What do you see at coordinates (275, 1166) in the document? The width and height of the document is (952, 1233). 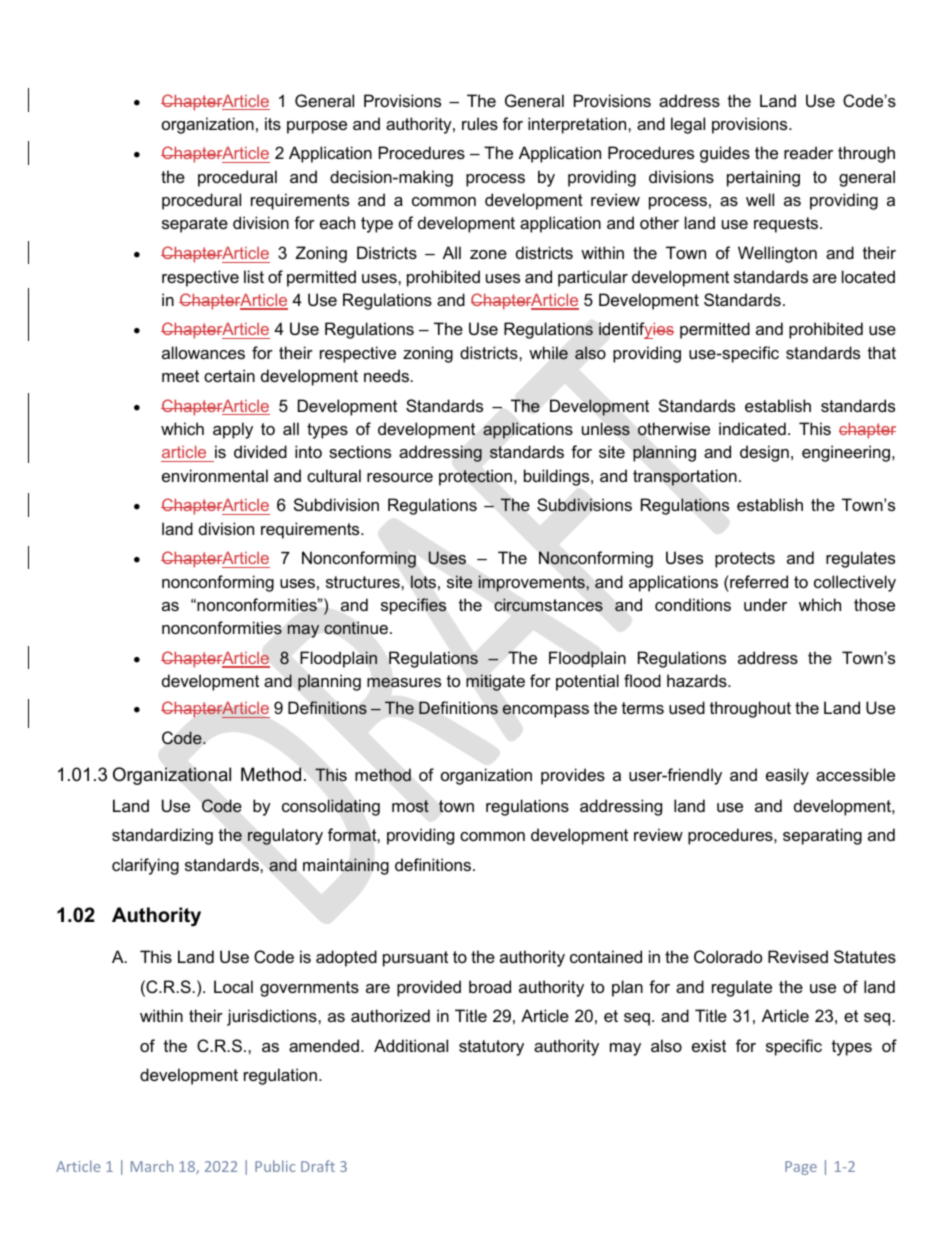 I see `Public` at bounding box center [275, 1166].
